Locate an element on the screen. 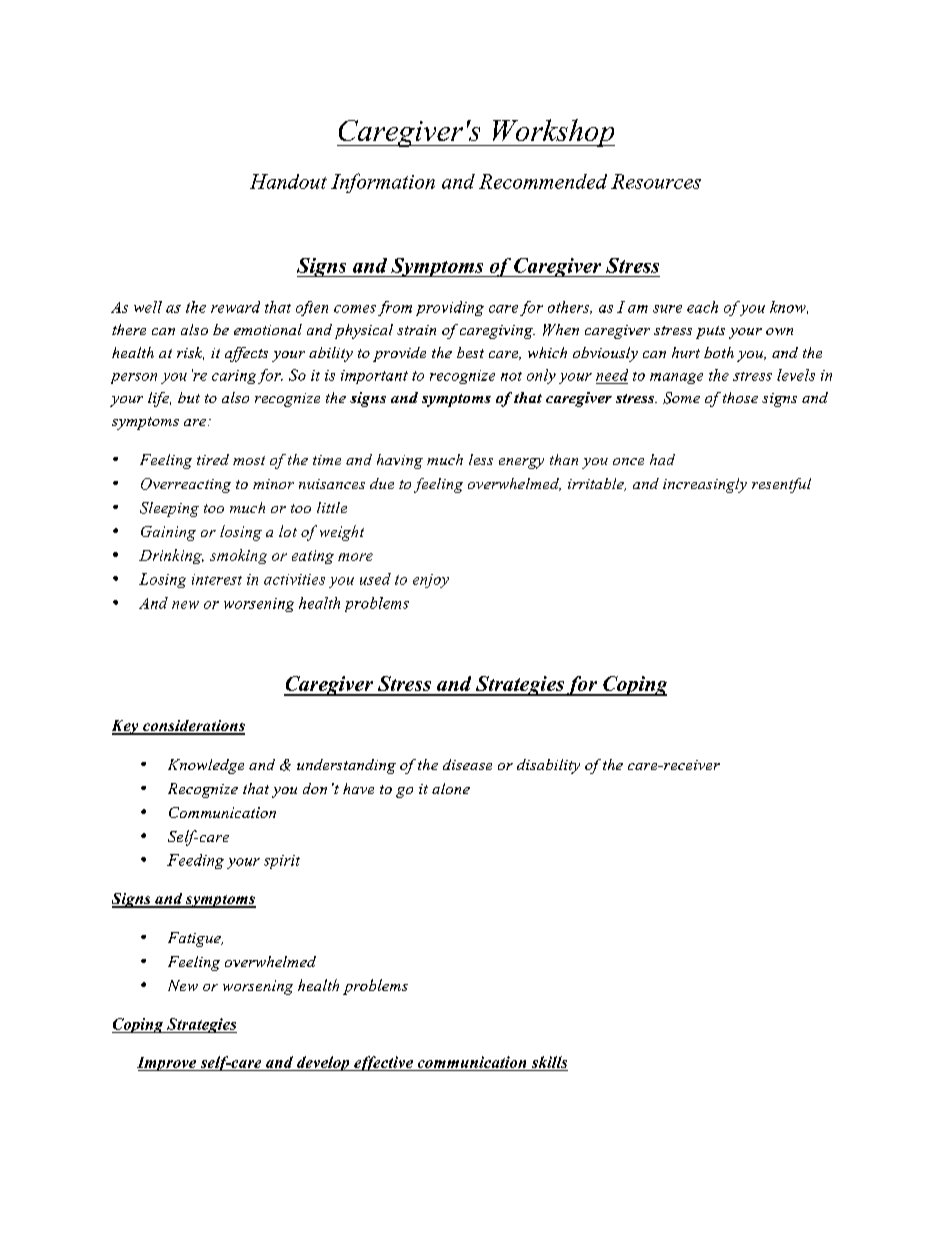 Image resolution: width=952 pixels, height=1233 pixels. Handout is located at coordinates (288, 181).
